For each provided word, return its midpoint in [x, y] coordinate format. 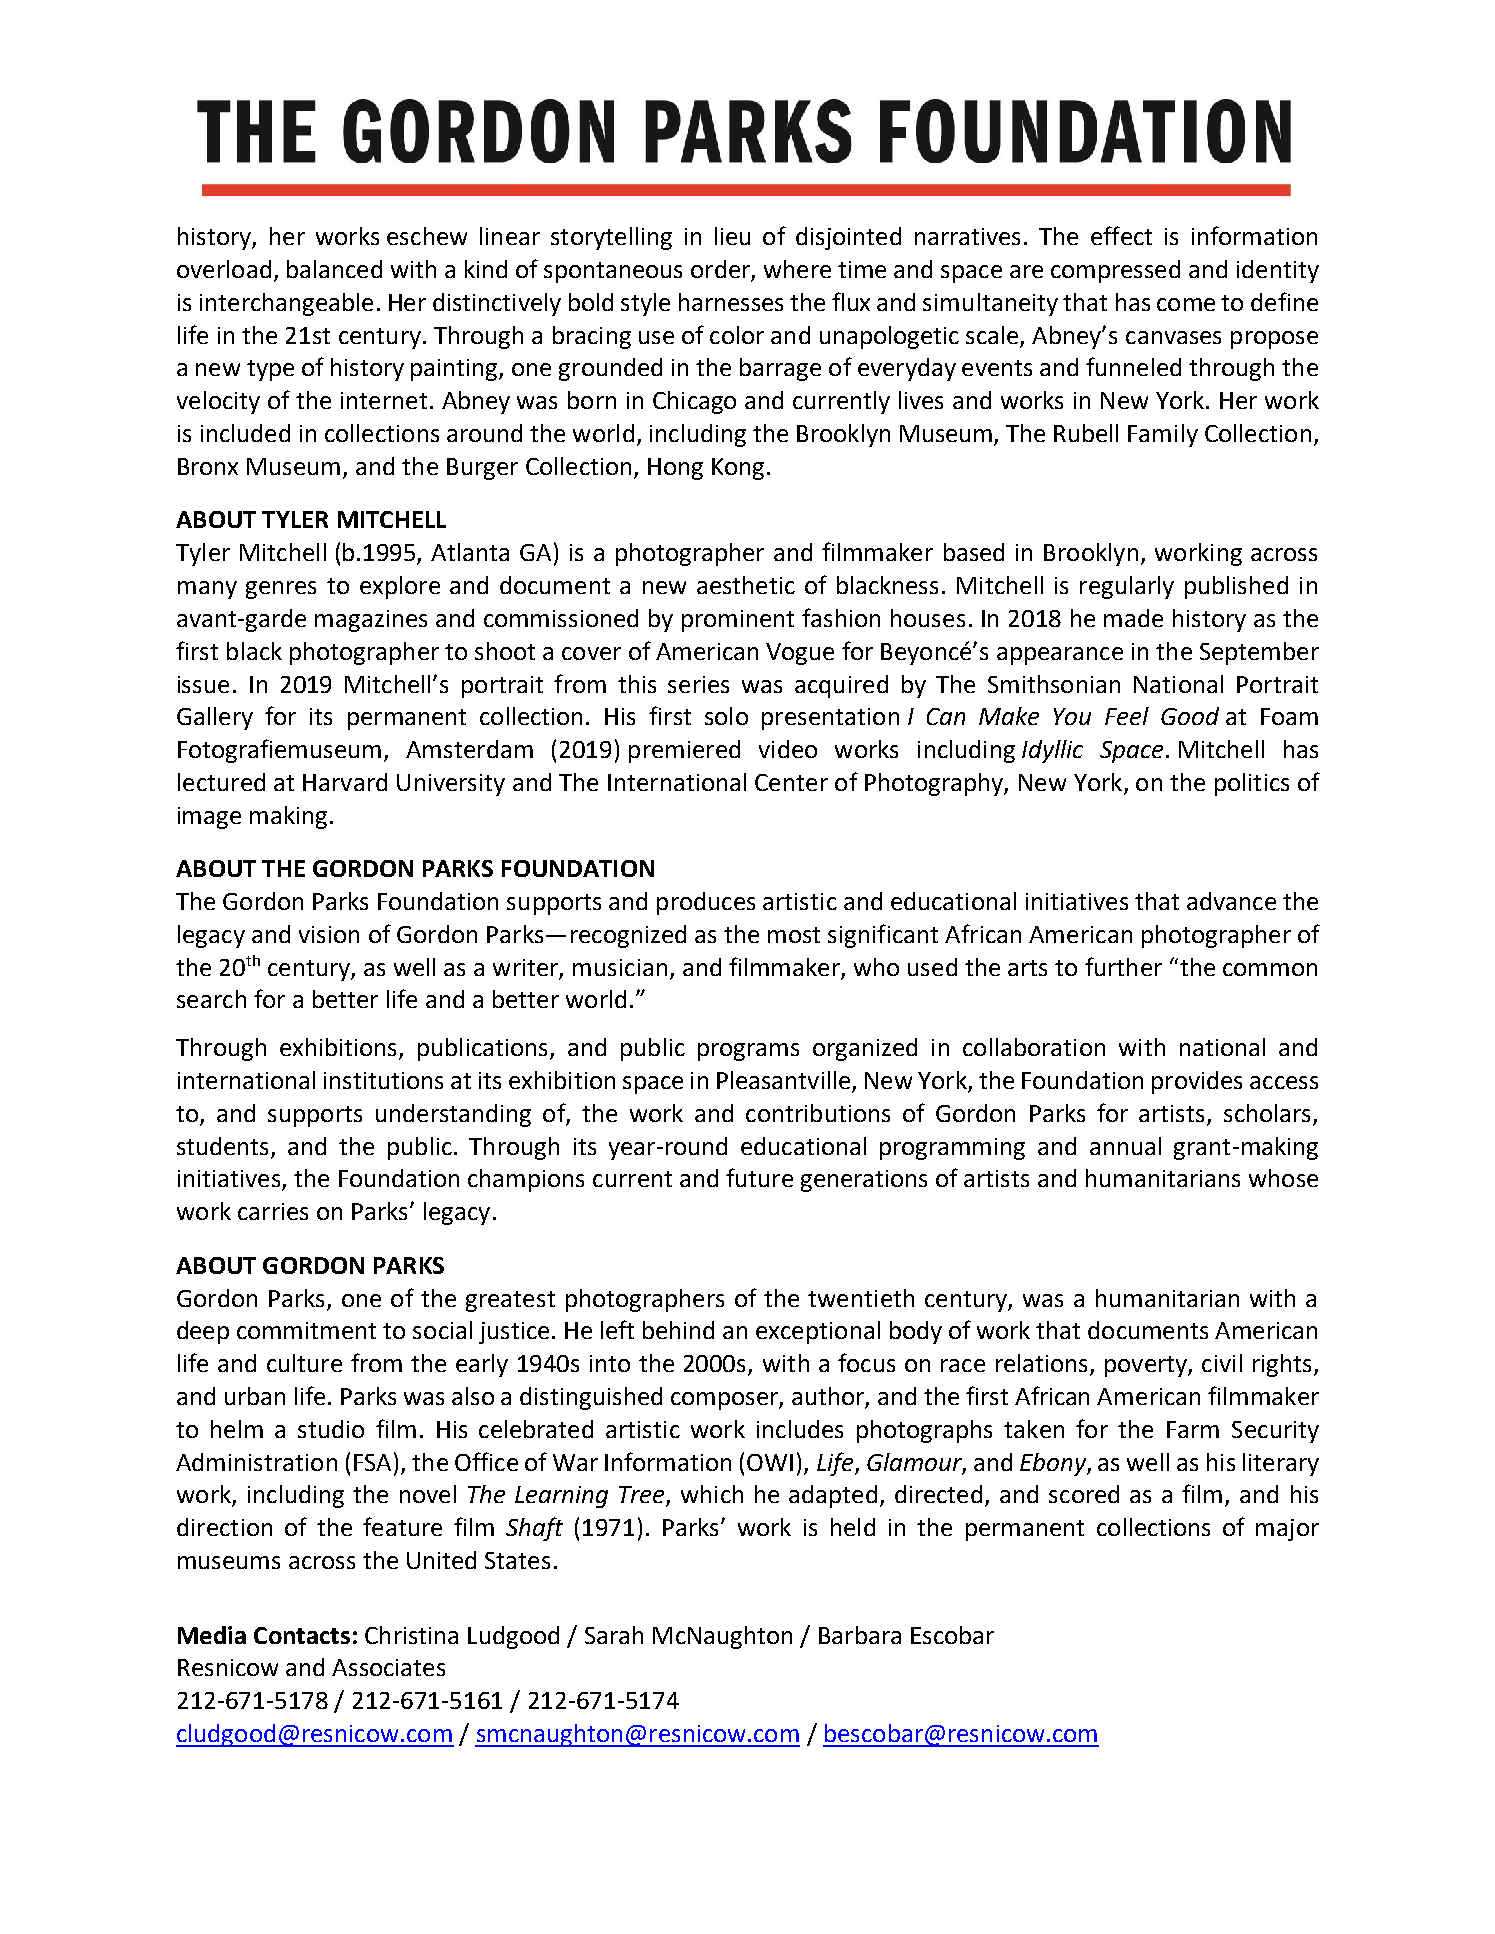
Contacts [302, 1635]
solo [726, 716]
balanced [334, 269]
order [721, 270]
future [759, 1177]
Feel [1127, 716]
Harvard [345, 782]
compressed [1115, 271]
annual [1125, 1146]
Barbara [860, 1635]
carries [273, 1211]
